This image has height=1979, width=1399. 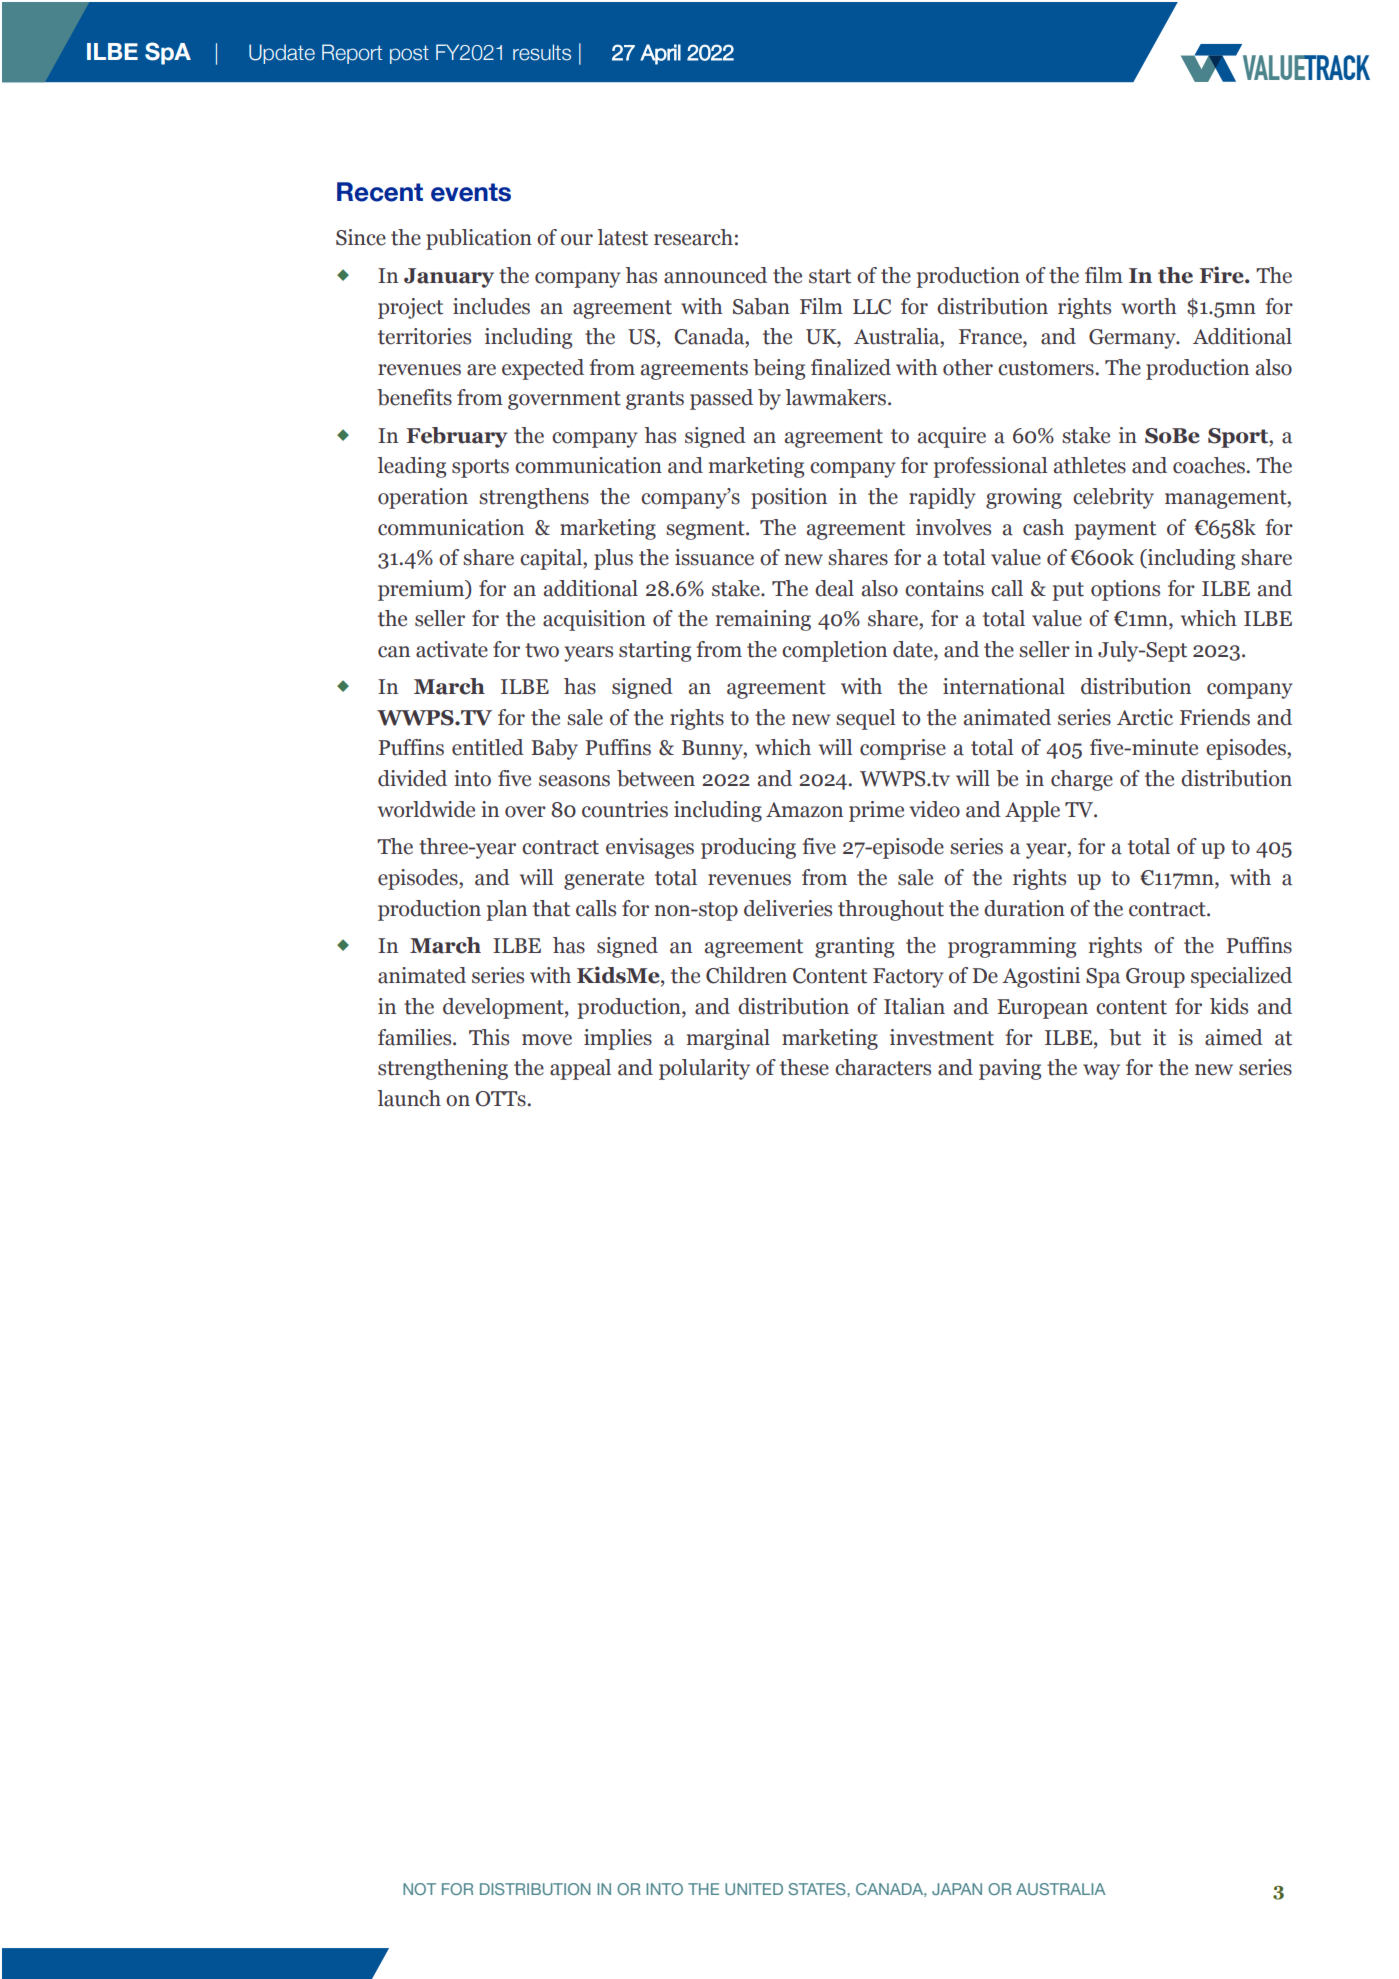 I want to click on Children, so click(x=746, y=975).
